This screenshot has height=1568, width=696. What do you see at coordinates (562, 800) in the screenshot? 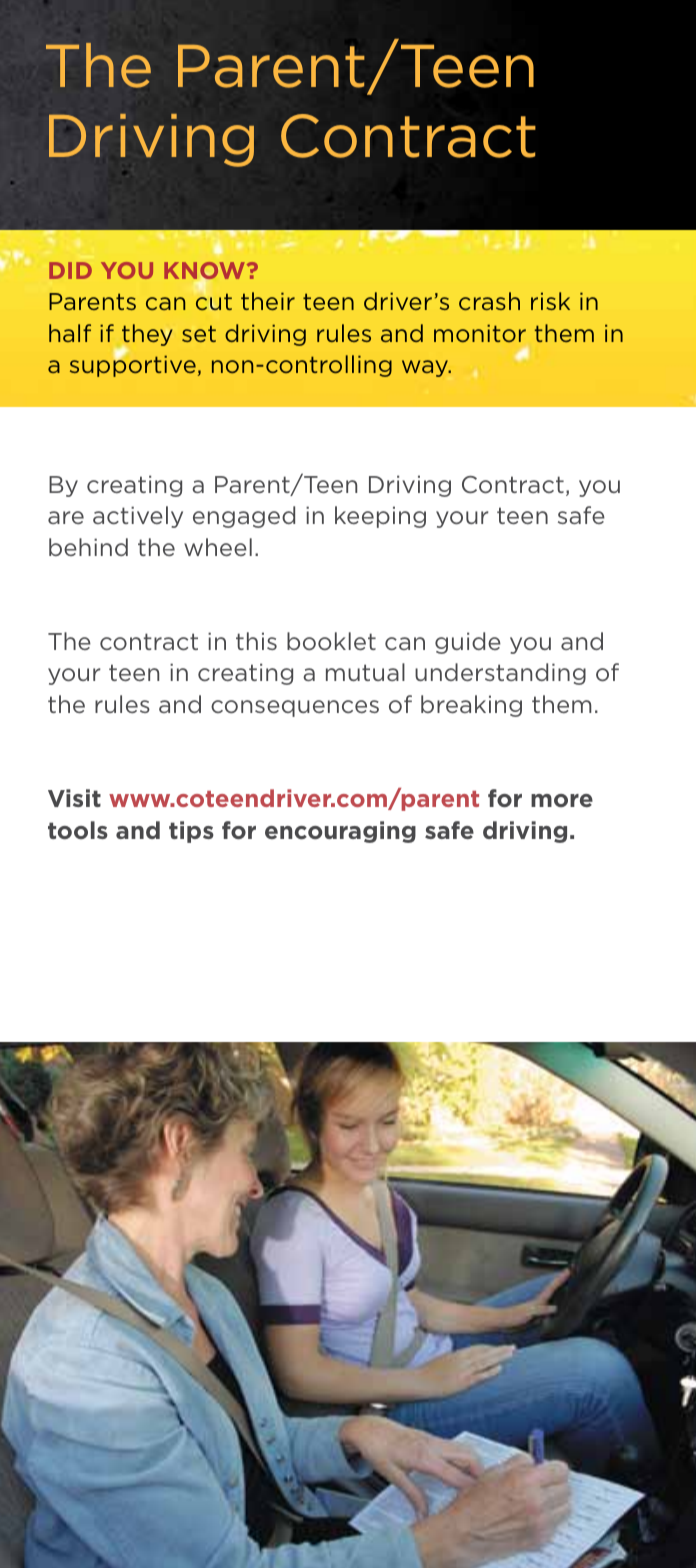
I see `more` at bounding box center [562, 800].
